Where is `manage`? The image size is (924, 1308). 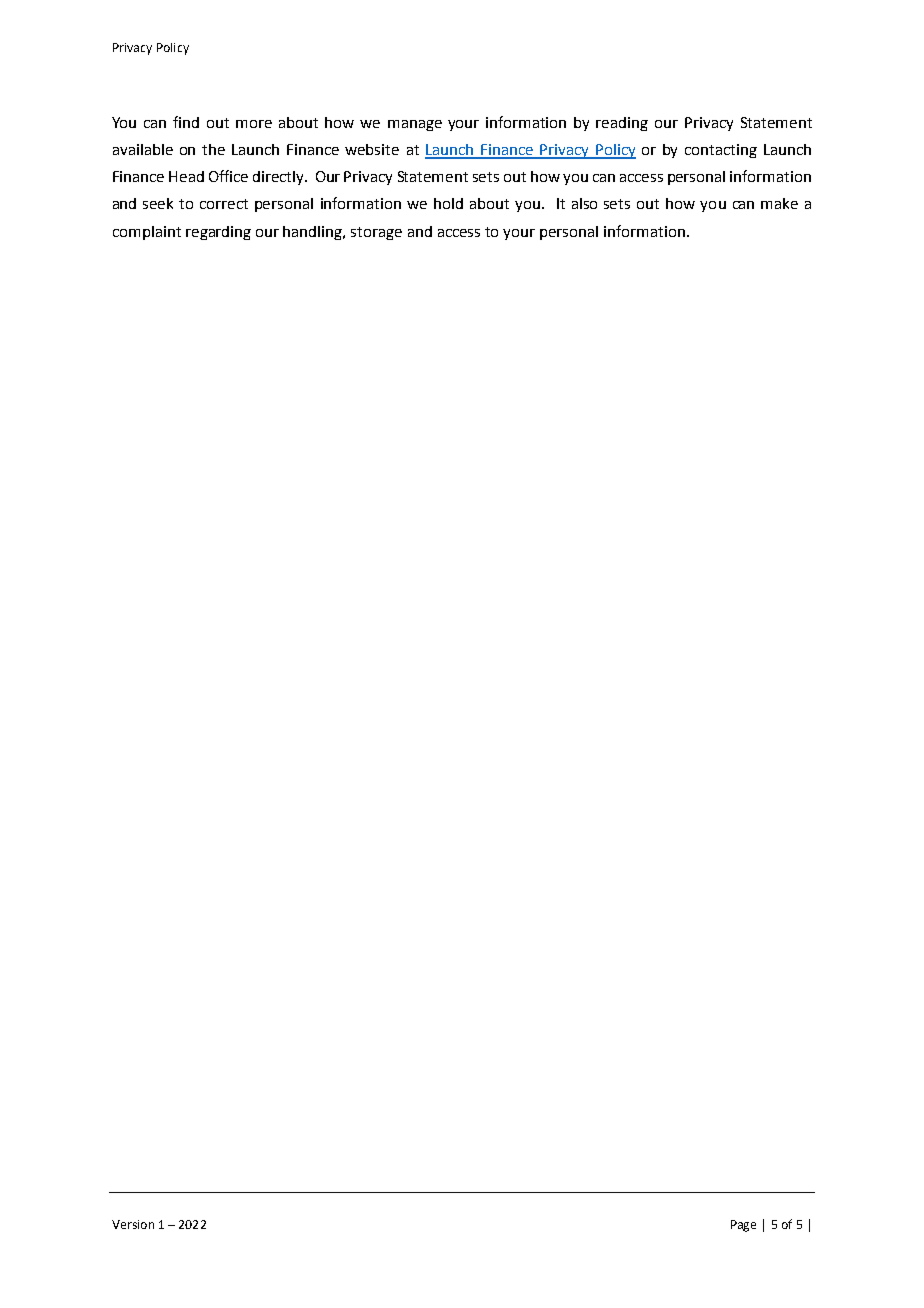 manage is located at coordinates (415, 125).
